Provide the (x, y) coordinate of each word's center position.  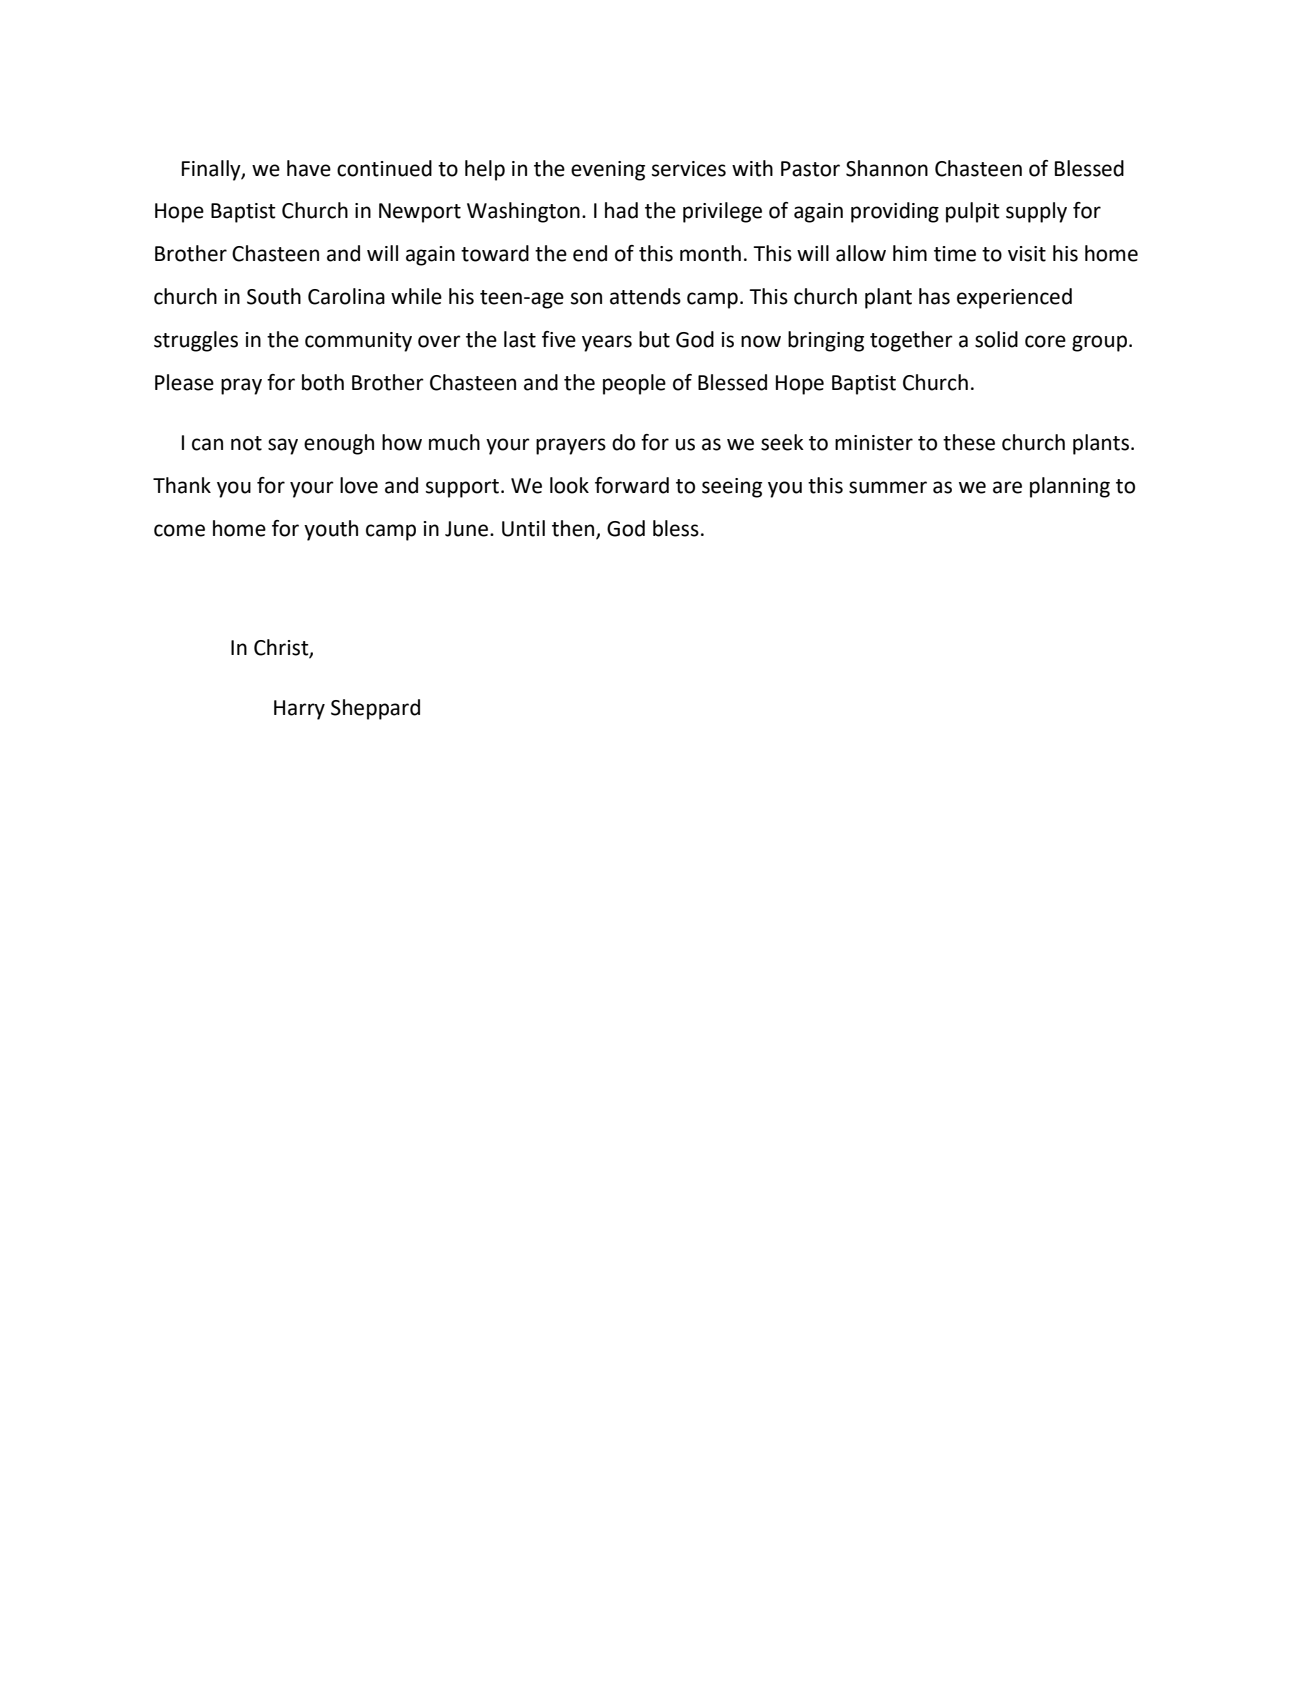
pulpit (973, 212)
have (309, 168)
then (574, 529)
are (1007, 487)
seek (782, 442)
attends (645, 296)
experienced (1014, 298)
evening (608, 171)
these (969, 442)
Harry (299, 710)
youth (331, 530)
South (274, 296)
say (283, 446)
